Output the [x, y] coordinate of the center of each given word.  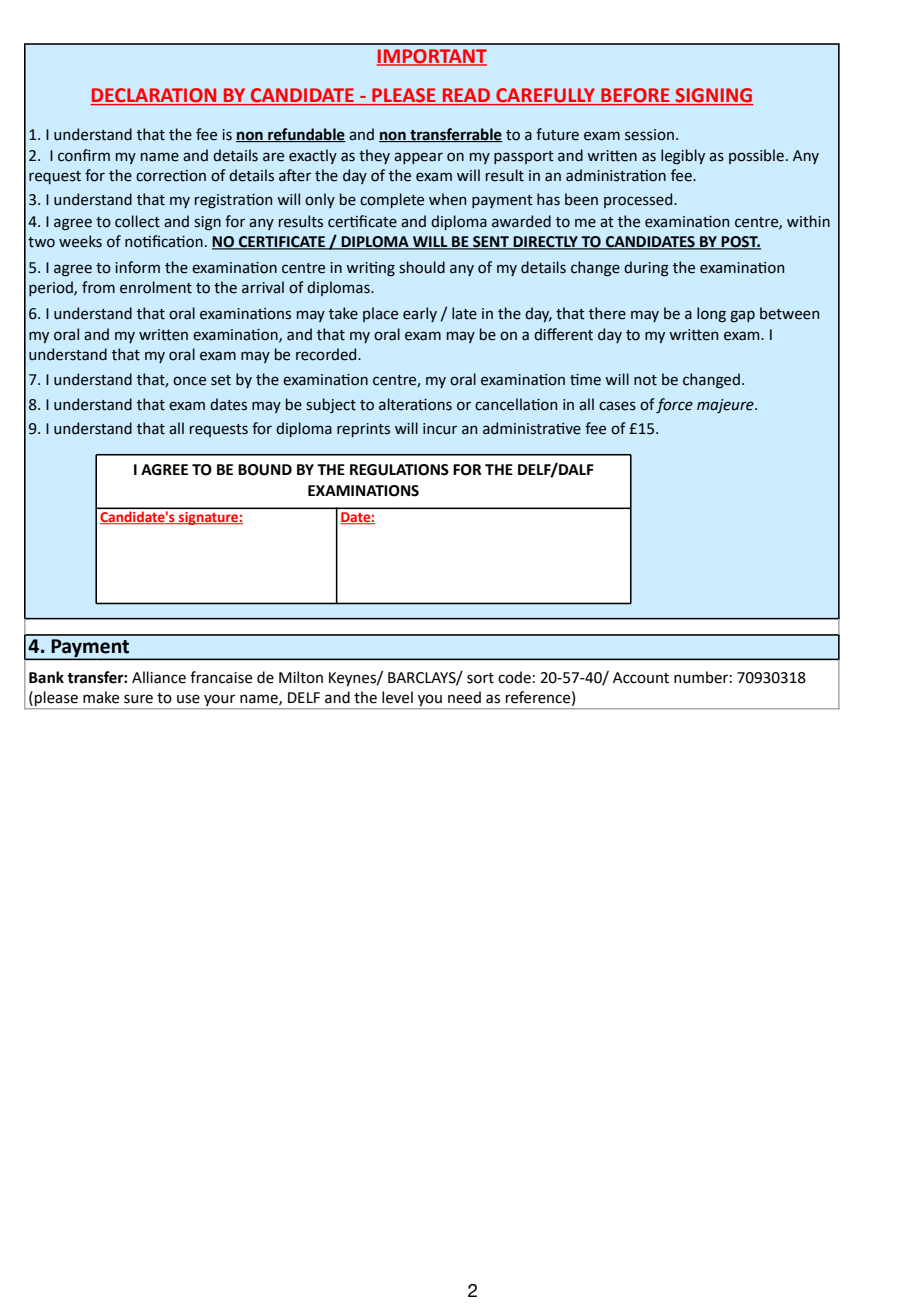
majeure [726, 406]
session [649, 135]
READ [466, 96]
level [397, 697]
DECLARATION [154, 96]
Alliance [159, 677]
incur [440, 429]
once [189, 381]
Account [641, 678]
